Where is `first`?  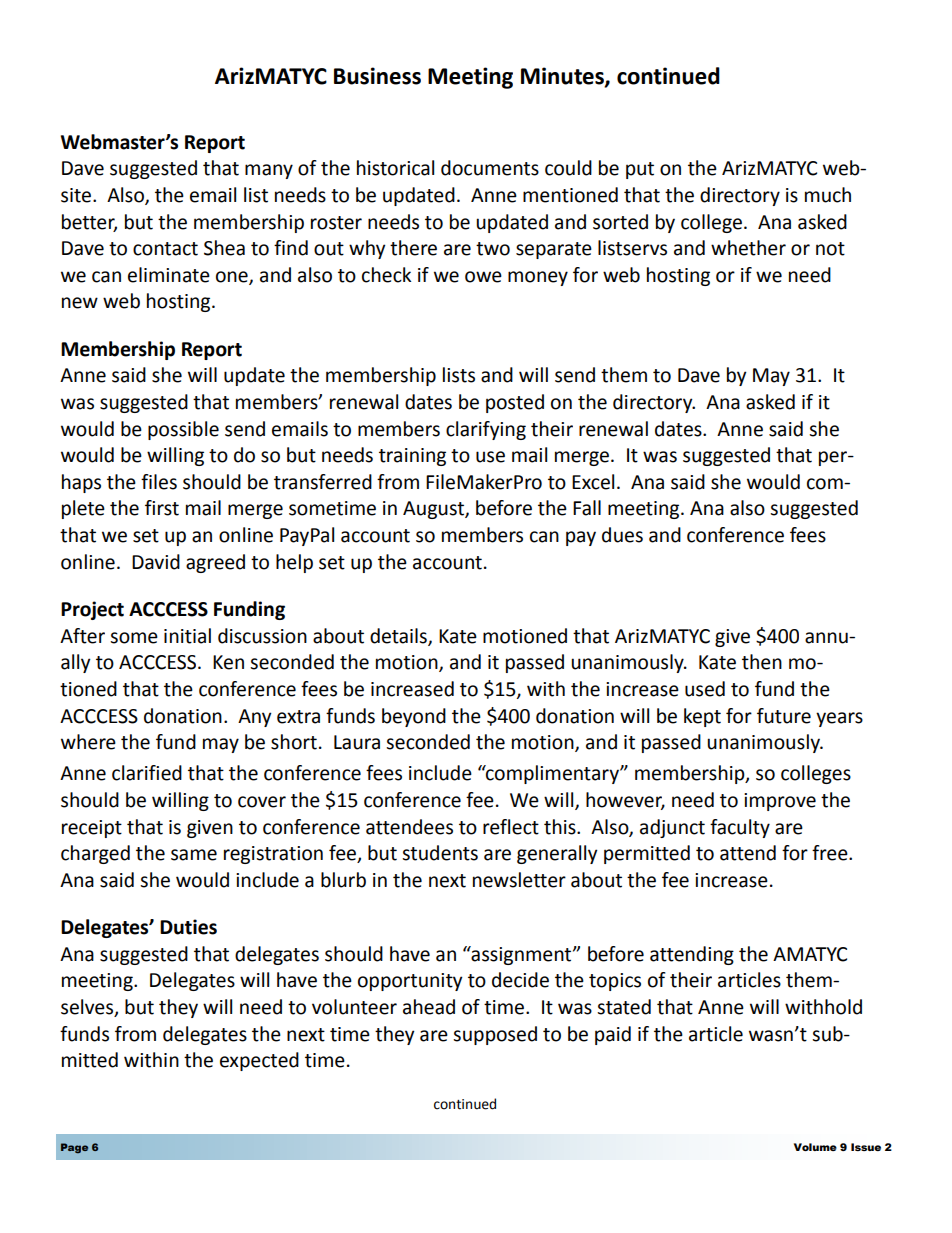
first is located at coordinates (162, 508).
